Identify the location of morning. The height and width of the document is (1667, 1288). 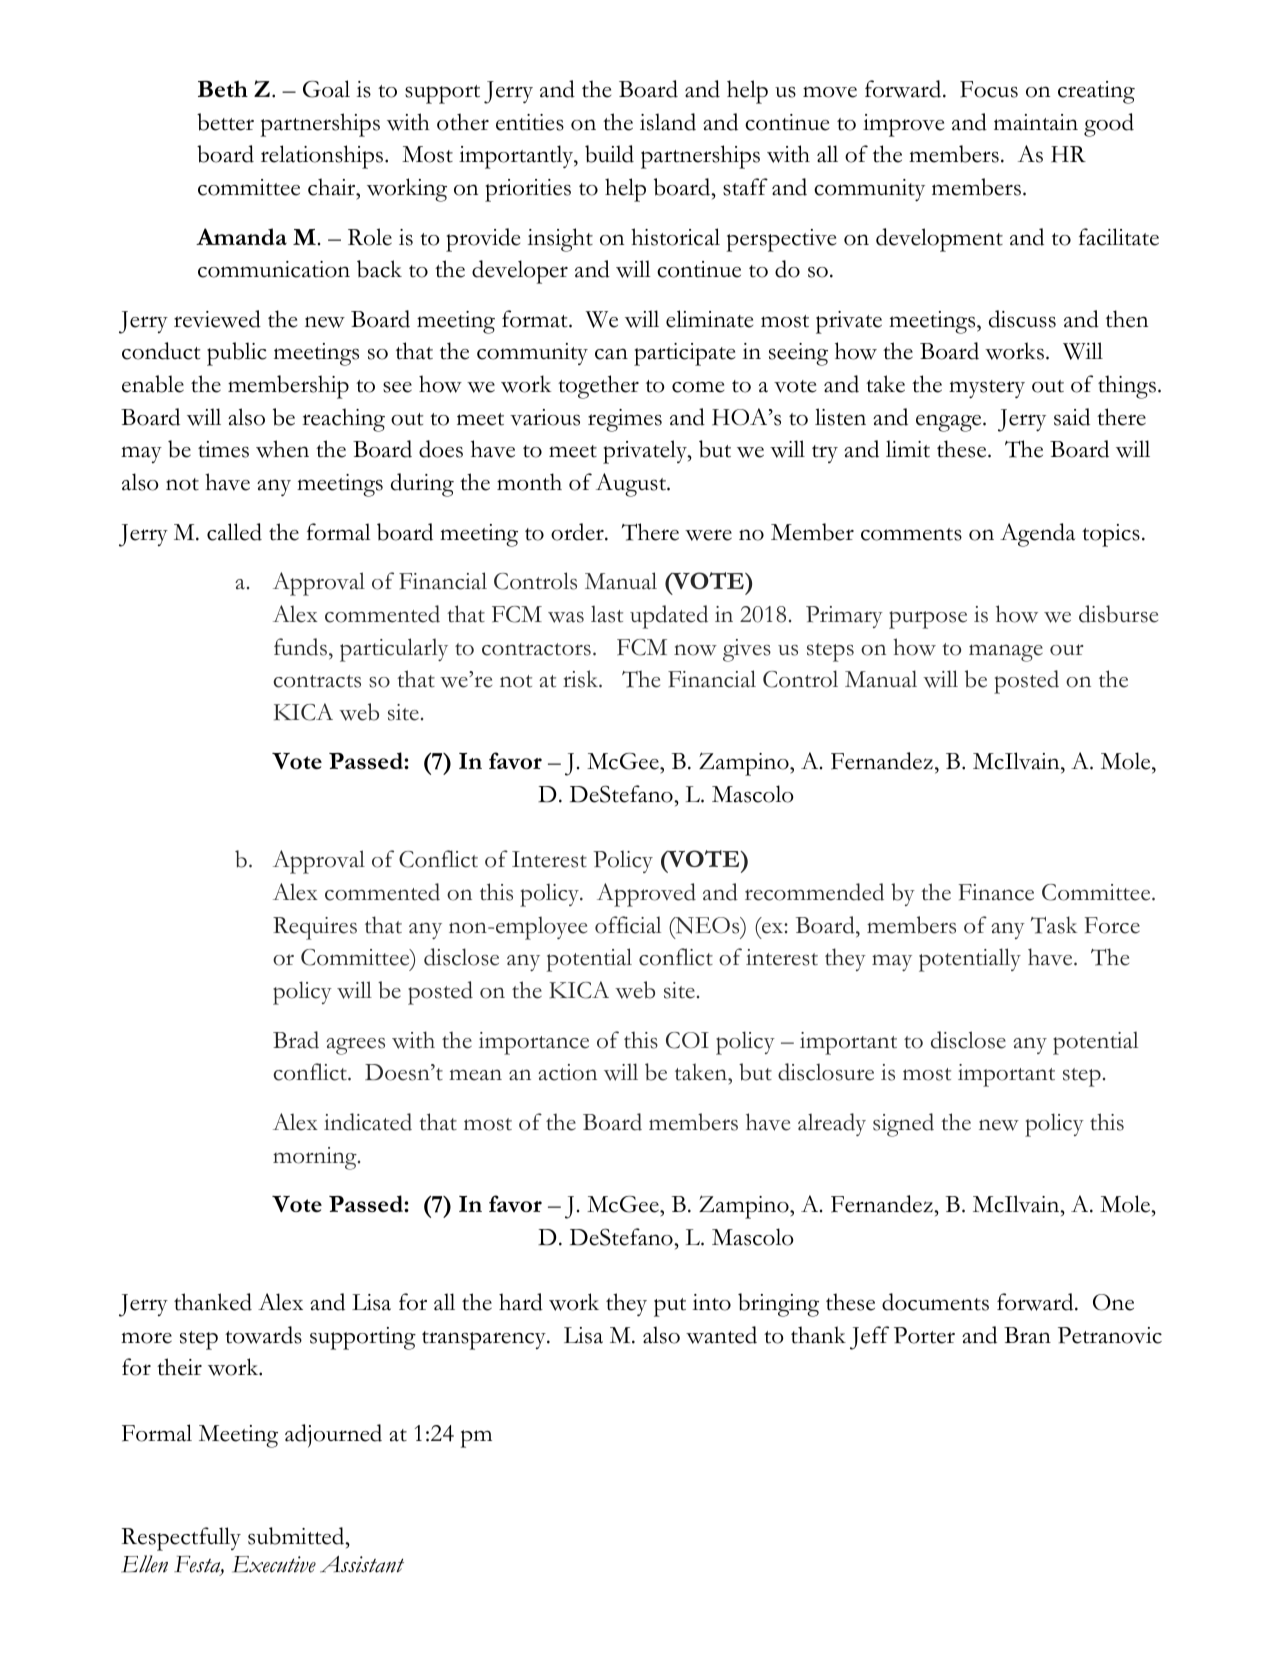
(316, 1158).
